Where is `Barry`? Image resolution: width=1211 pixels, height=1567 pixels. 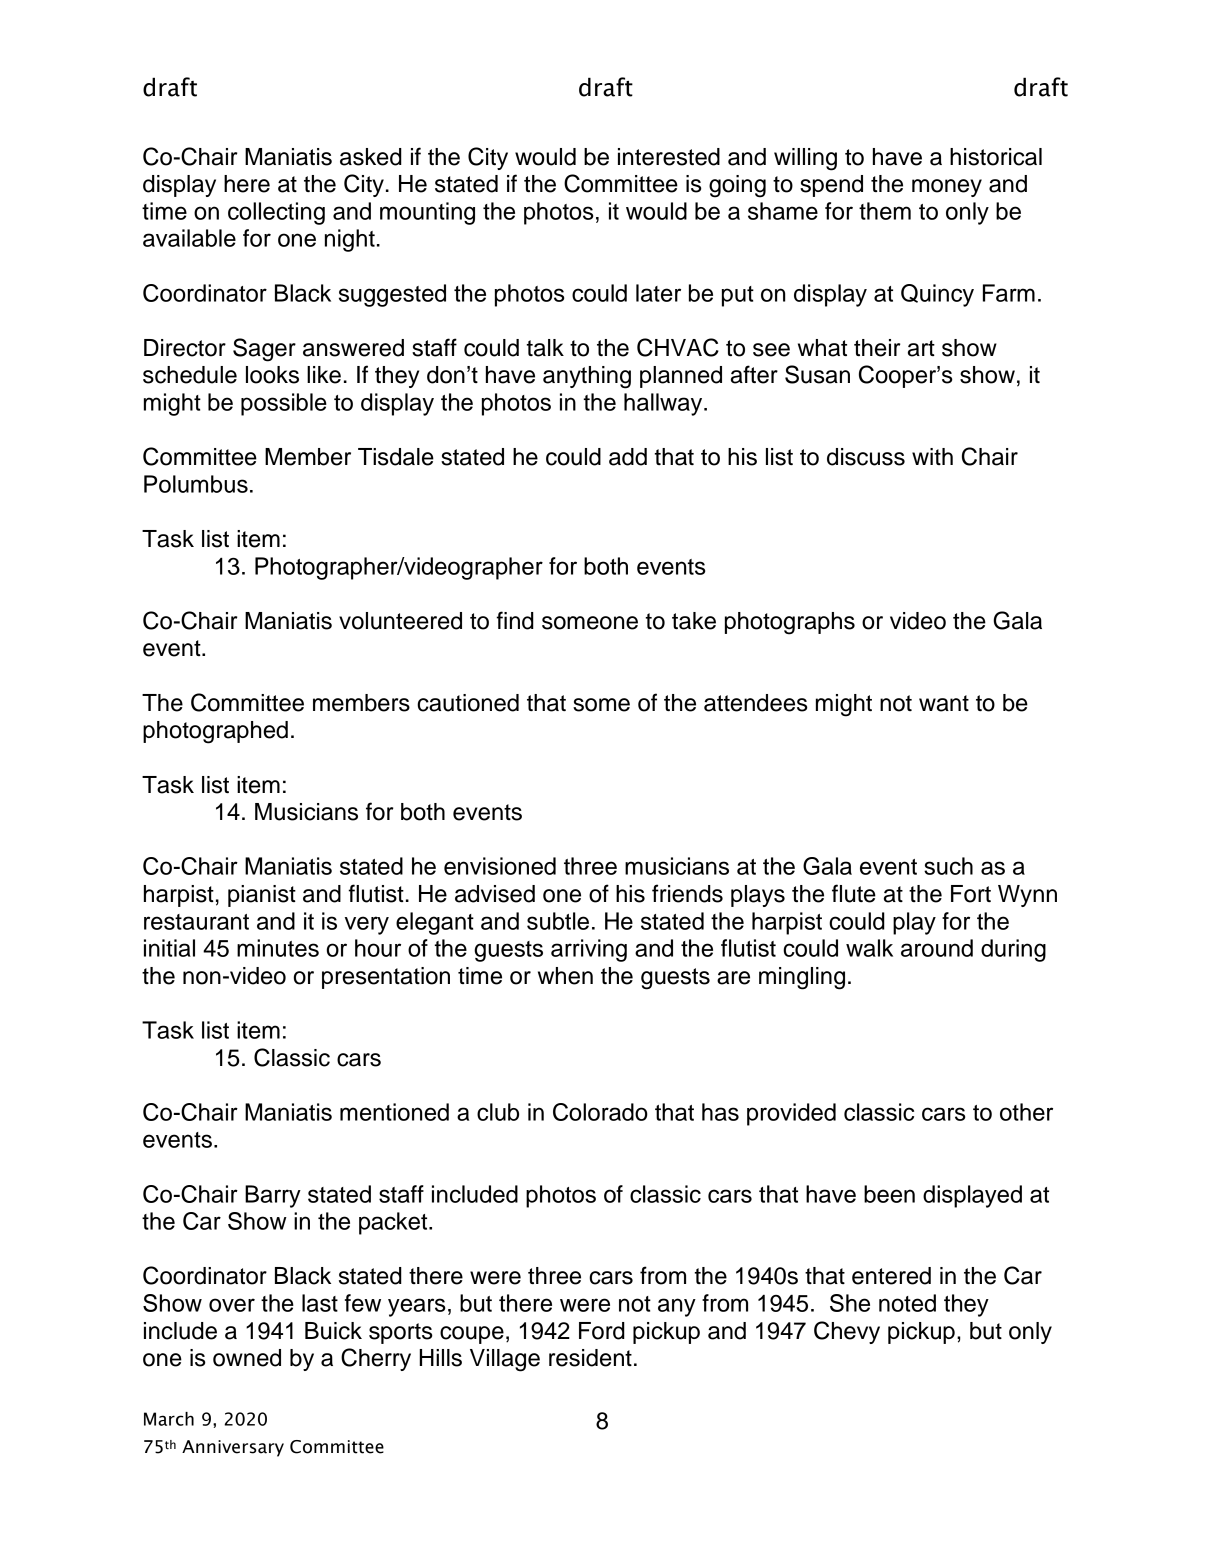
Barry is located at coordinates (273, 1196).
